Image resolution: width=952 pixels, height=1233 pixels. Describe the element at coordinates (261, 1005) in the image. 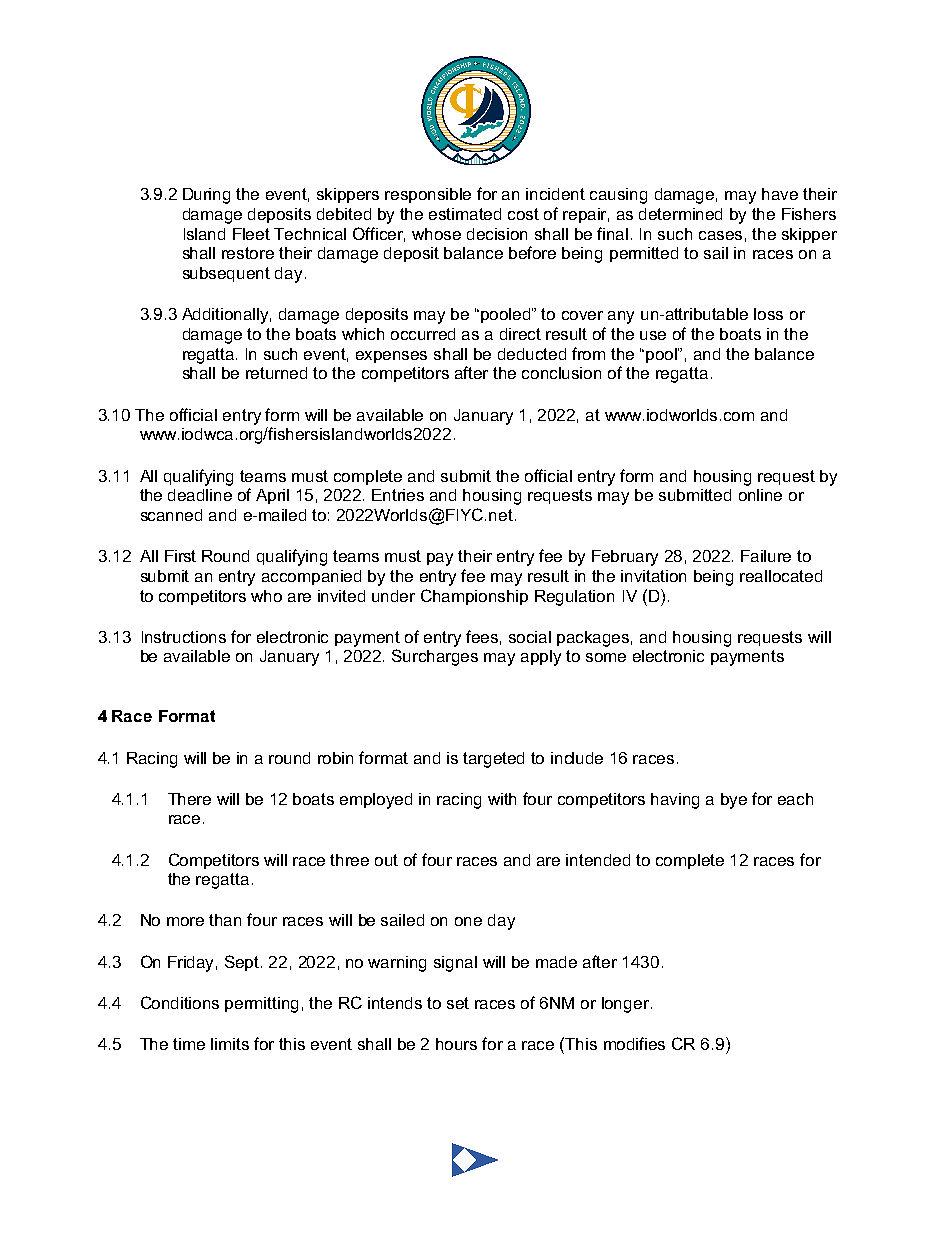

I see `permitting` at that location.
